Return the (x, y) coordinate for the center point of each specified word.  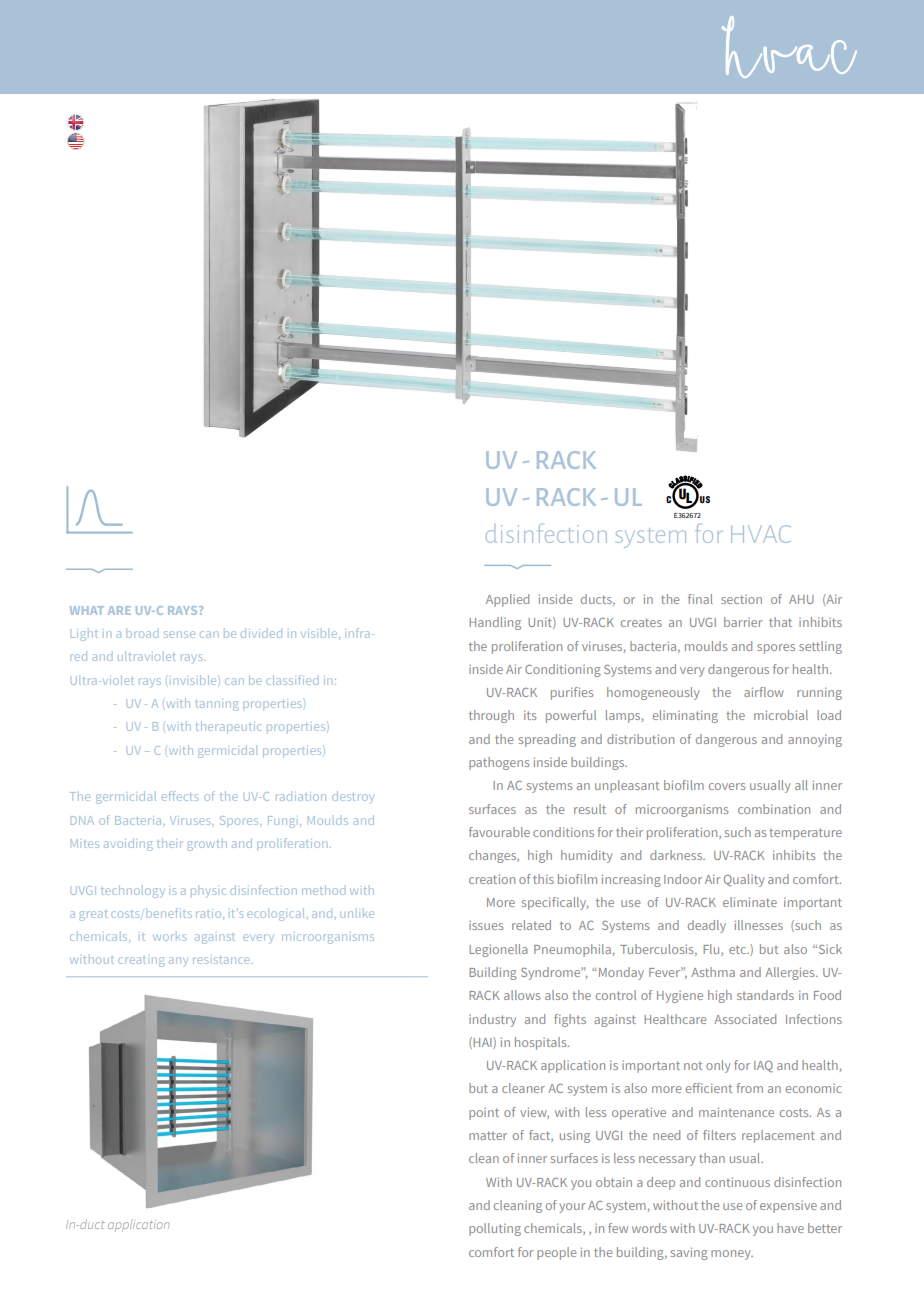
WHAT (87, 610)
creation (492, 879)
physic (208, 892)
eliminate (750, 902)
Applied (507, 600)
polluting (495, 1229)
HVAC (761, 534)
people (556, 1253)
